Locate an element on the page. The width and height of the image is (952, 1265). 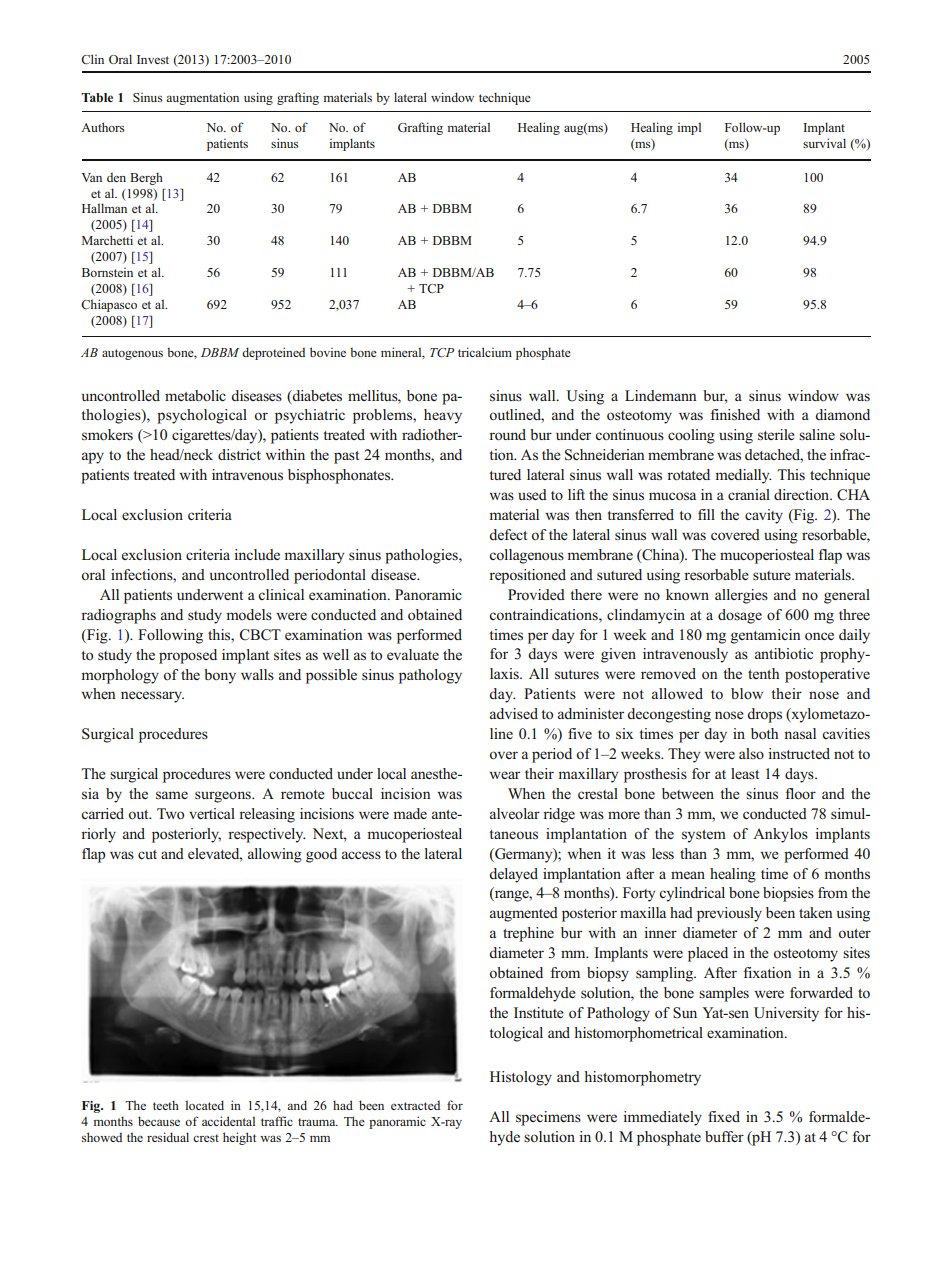
Provided is located at coordinates (536, 594).
